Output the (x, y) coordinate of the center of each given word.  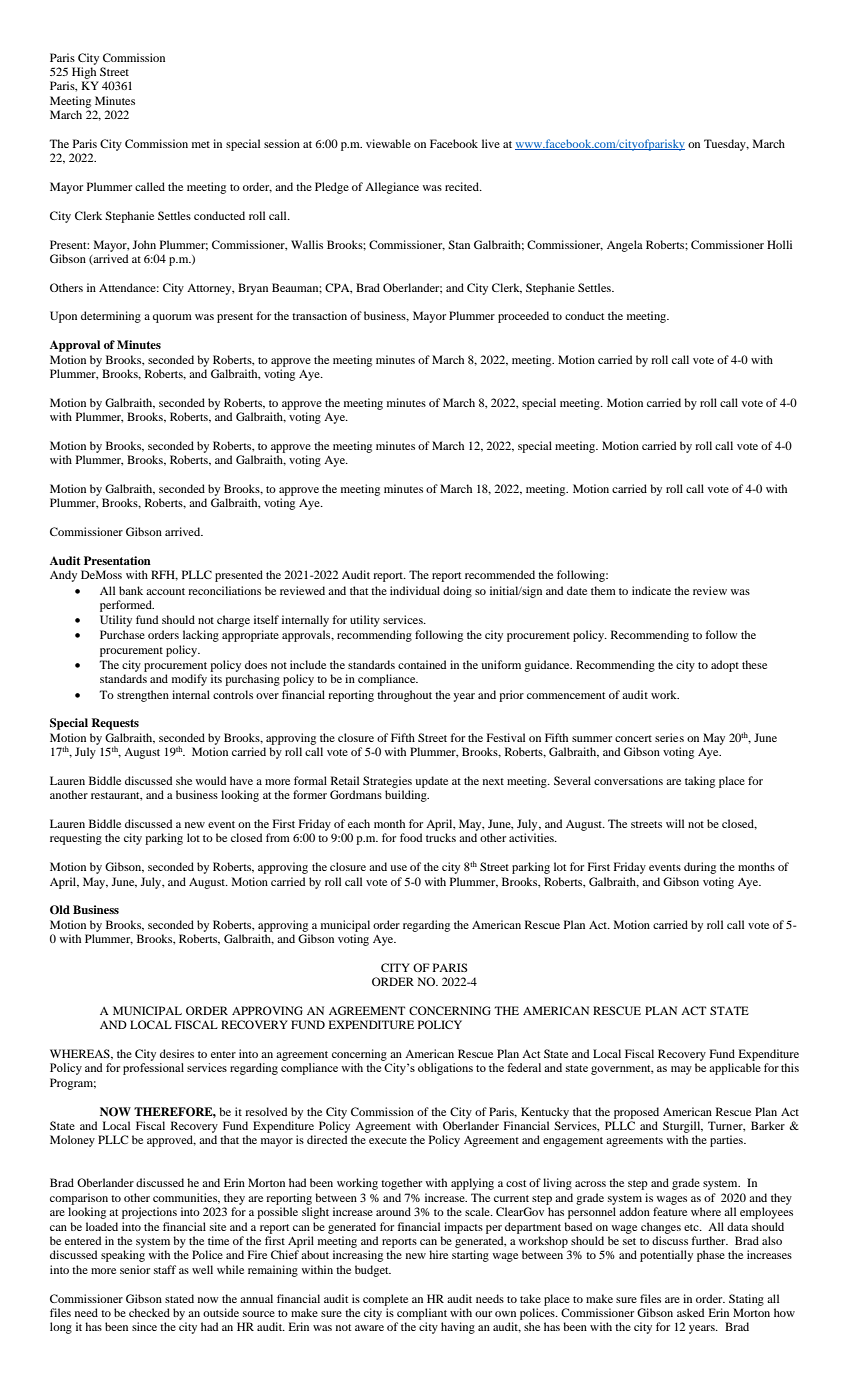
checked (149, 1312)
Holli (779, 244)
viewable (388, 143)
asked (690, 1312)
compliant (422, 1314)
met (201, 144)
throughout (404, 696)
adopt (725, 666)
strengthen (143, 696)
